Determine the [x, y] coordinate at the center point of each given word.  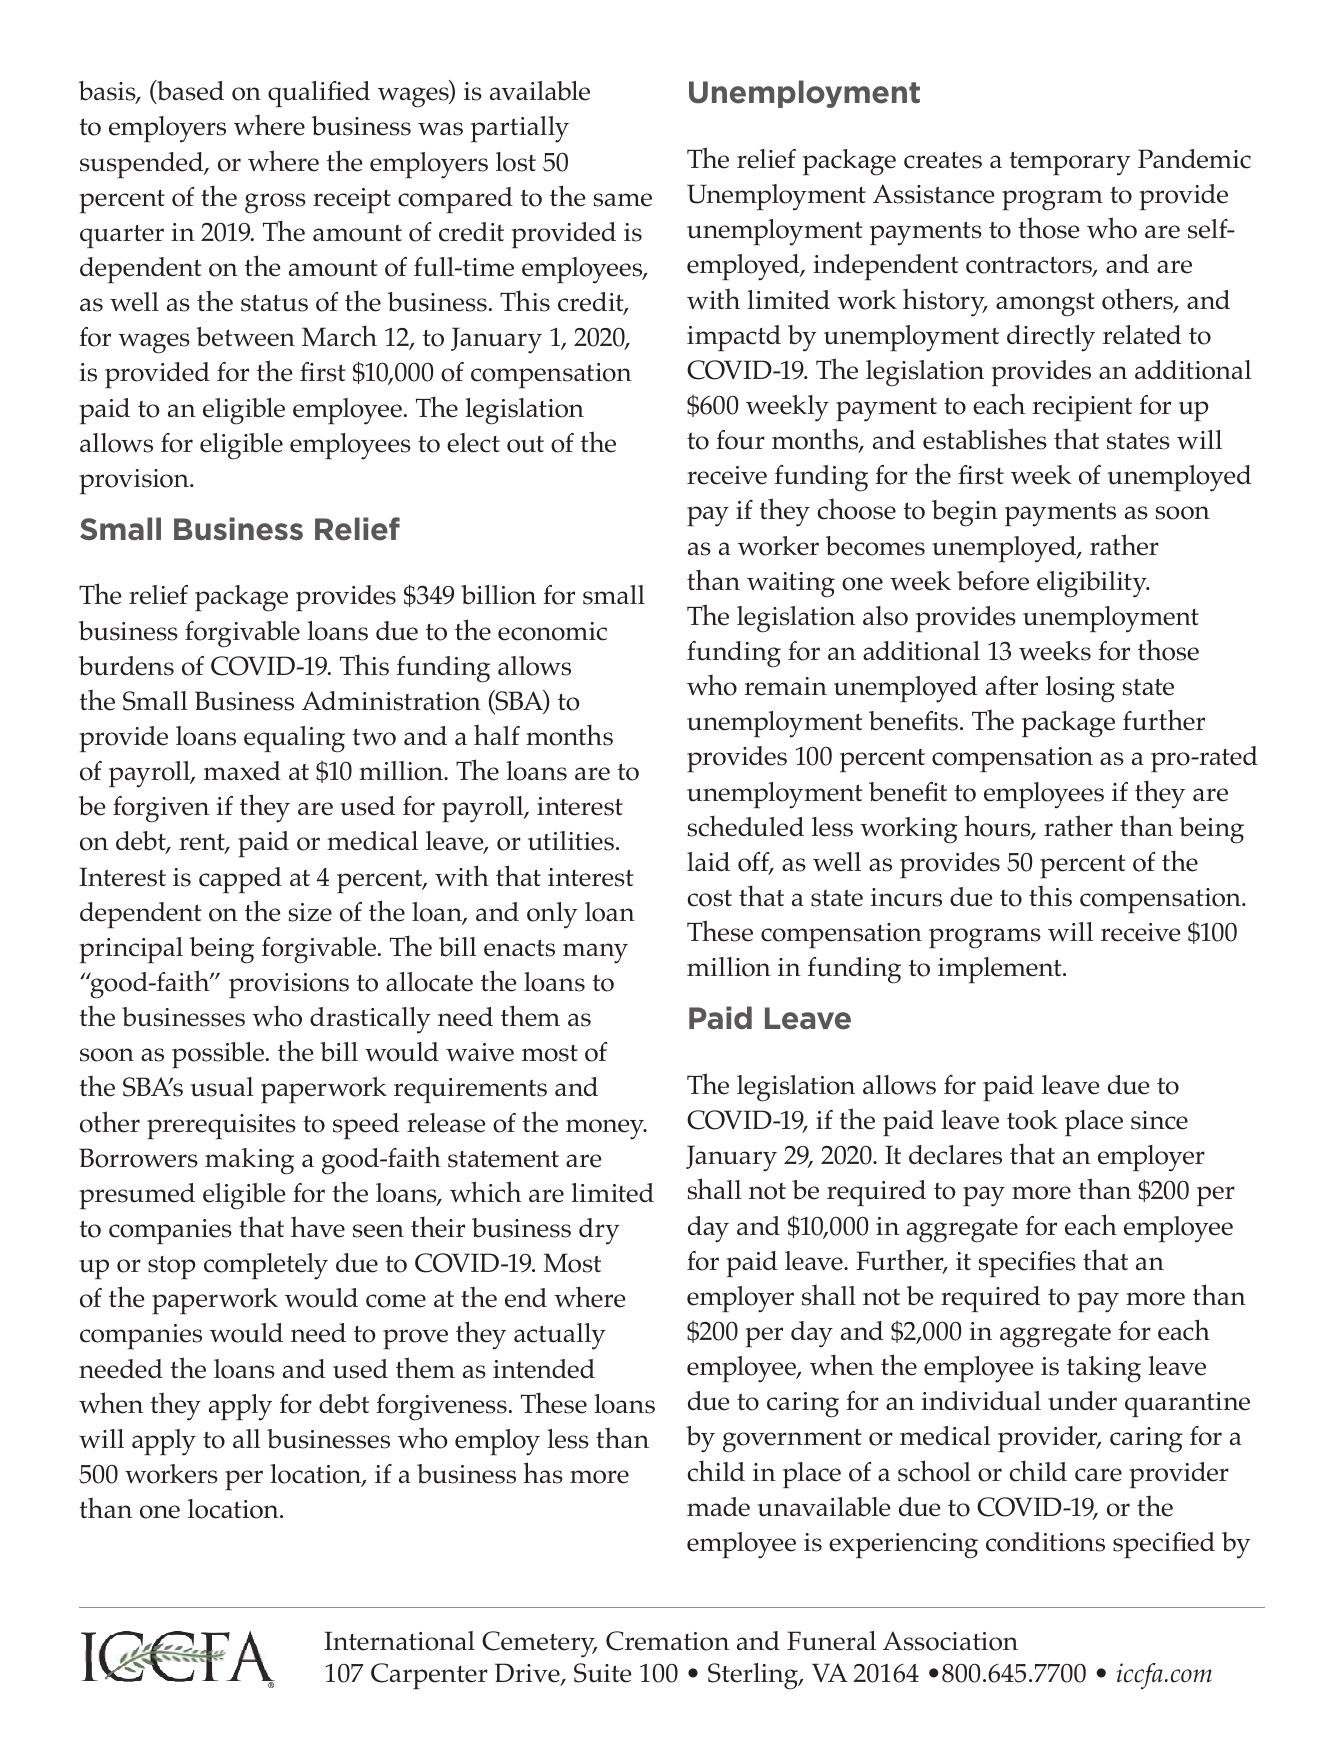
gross [275, 203]
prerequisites [221, 1126]
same [623, 200]
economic [552, 631]
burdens [126, 666]
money [606, 1129]
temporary [1069, 163]
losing [1080, 689]
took [1032, 1120]
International [399, 1641]
